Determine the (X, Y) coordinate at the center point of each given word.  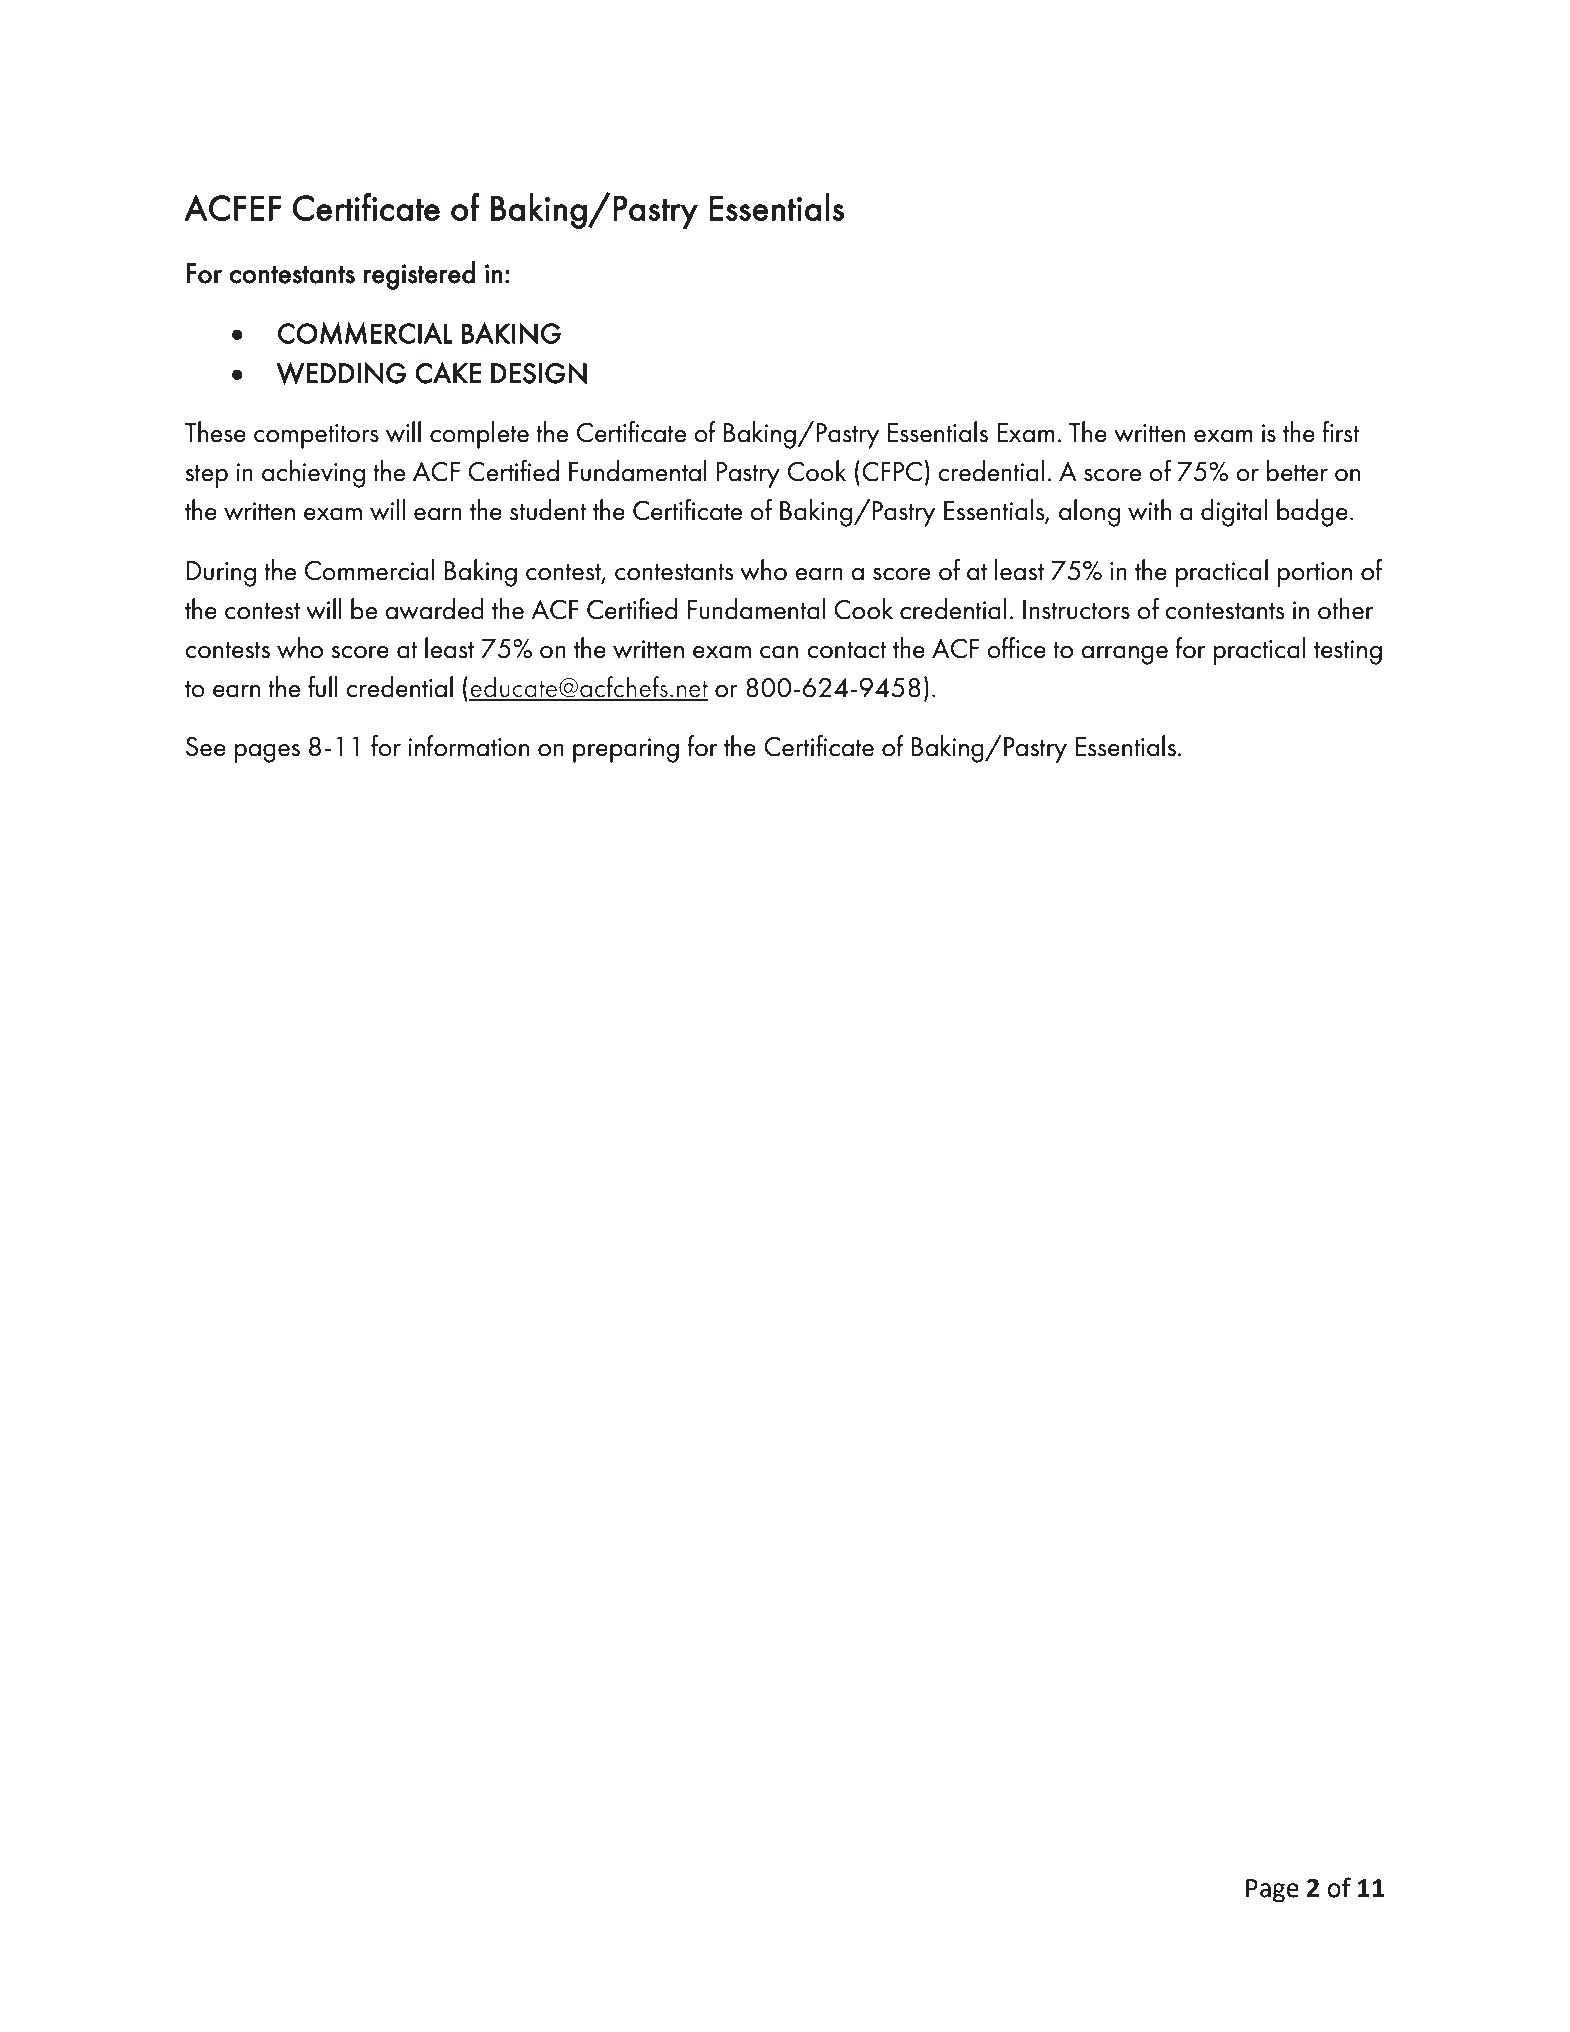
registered (419, 275)
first (1340, 432)
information (468, 746)
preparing (626, 750)
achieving (313, 474)
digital (1234, 513)
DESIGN (539, 373)
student (548, 510)
